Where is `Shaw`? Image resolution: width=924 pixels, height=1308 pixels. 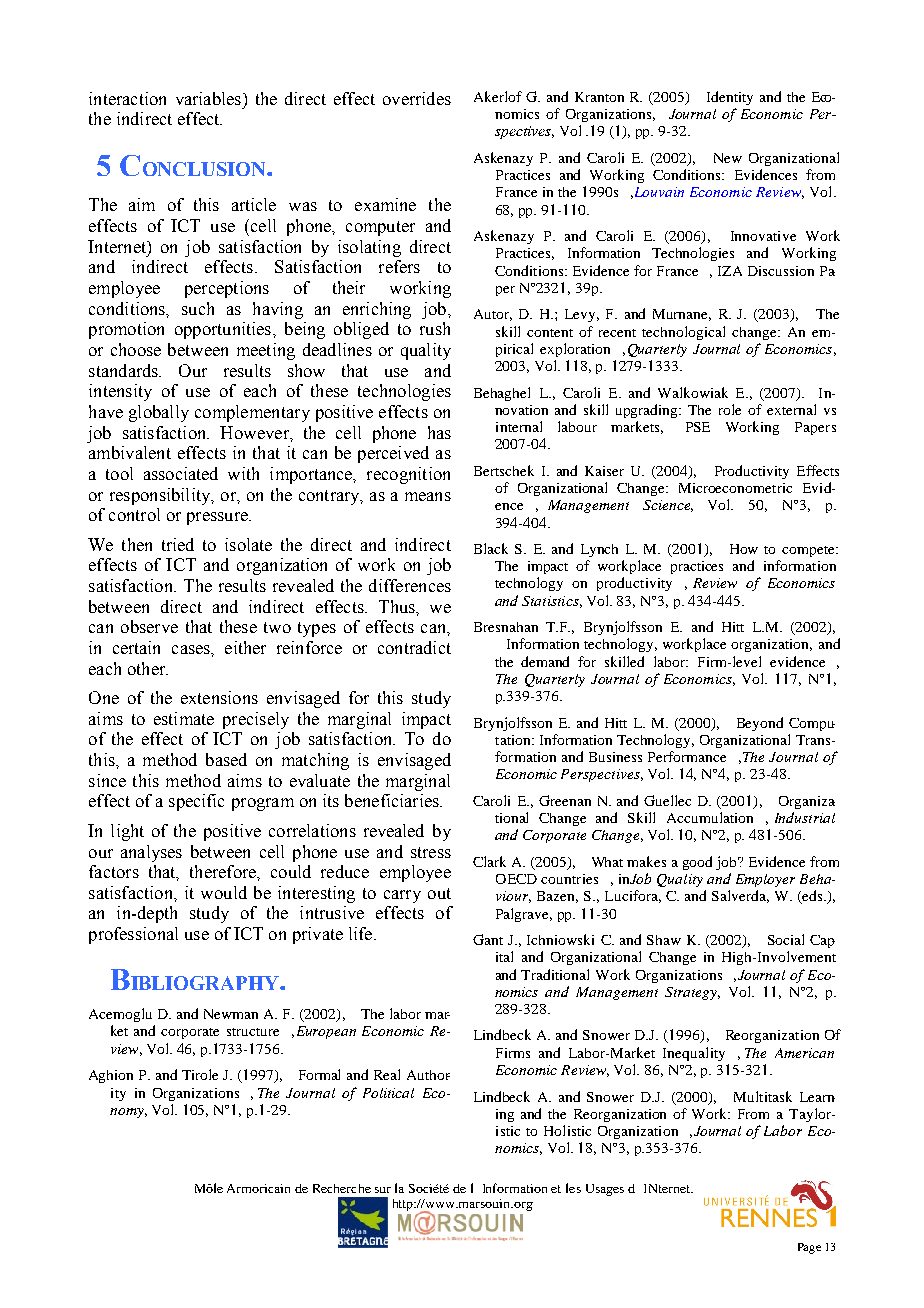
Shaw is located at coordinates (664, 940).
